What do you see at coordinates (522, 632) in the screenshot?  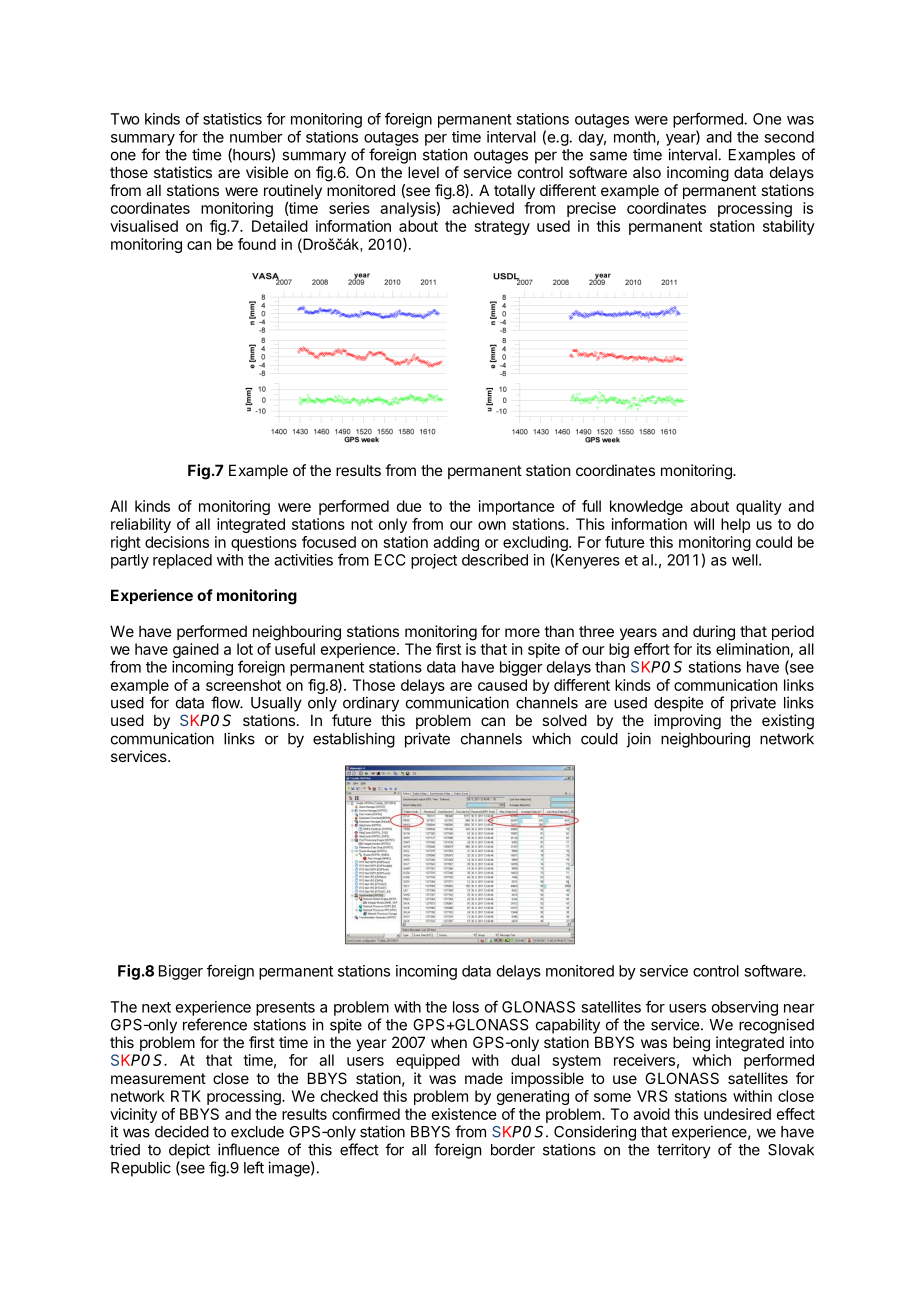 I see `more` at bounding box center [522, 632].
